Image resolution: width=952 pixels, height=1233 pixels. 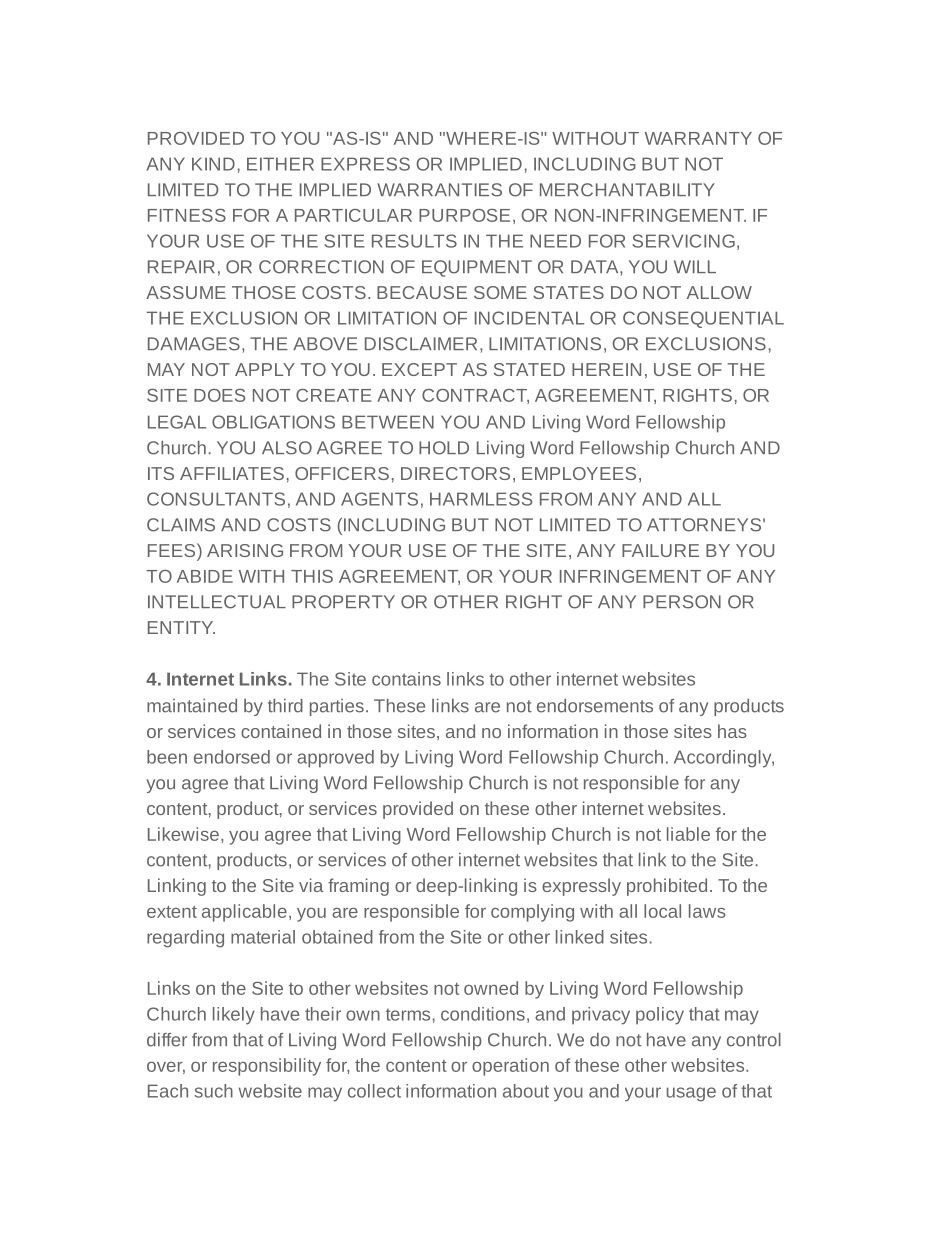 What do you see at coordinates (406, 679) in the document?
I see `contains` at bounding box center [406, 679].
